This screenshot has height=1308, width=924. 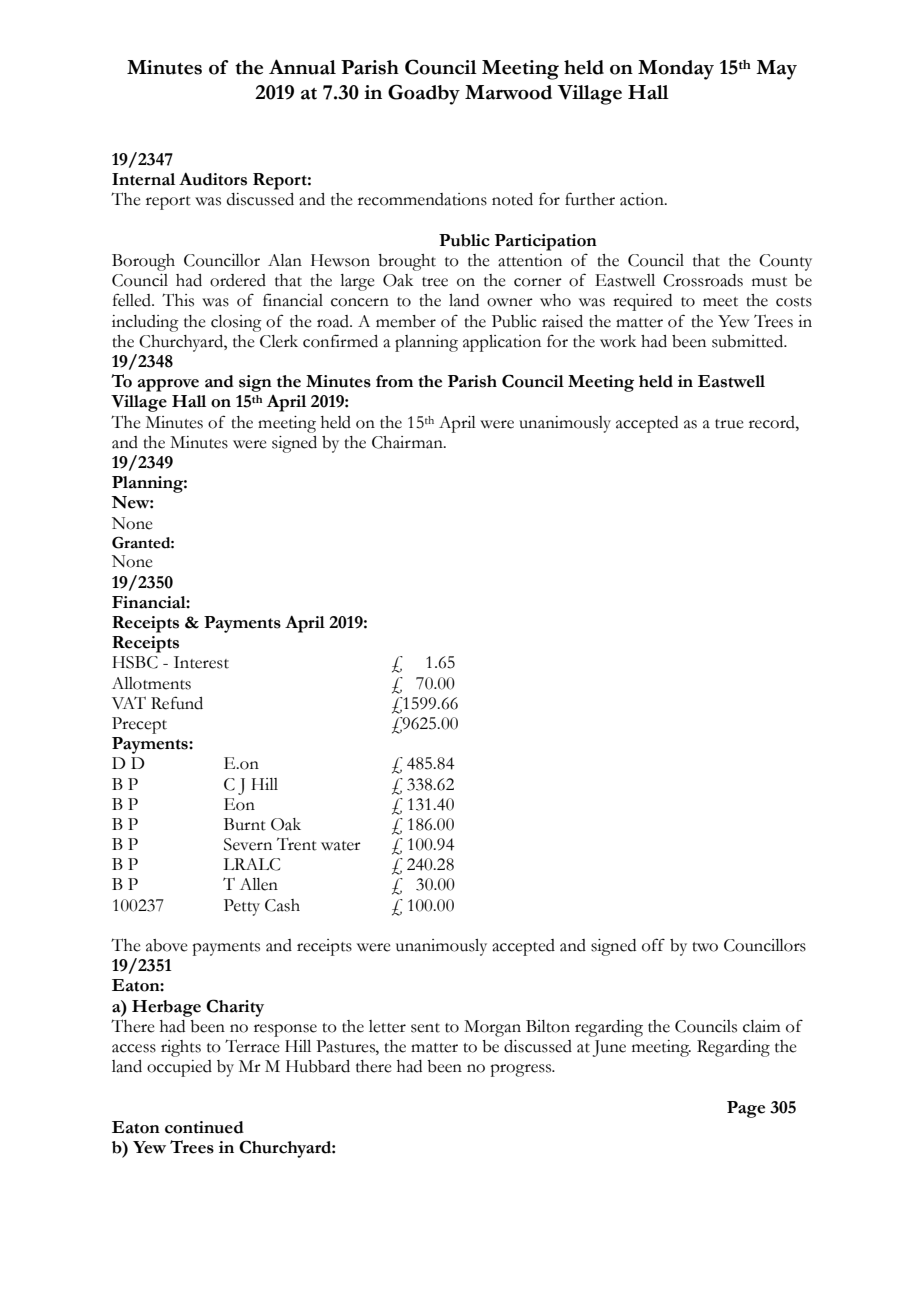 What do you see at coordinates (168, 385) in the screenshot?
I see `approve` at bounding box center [168, 385].
